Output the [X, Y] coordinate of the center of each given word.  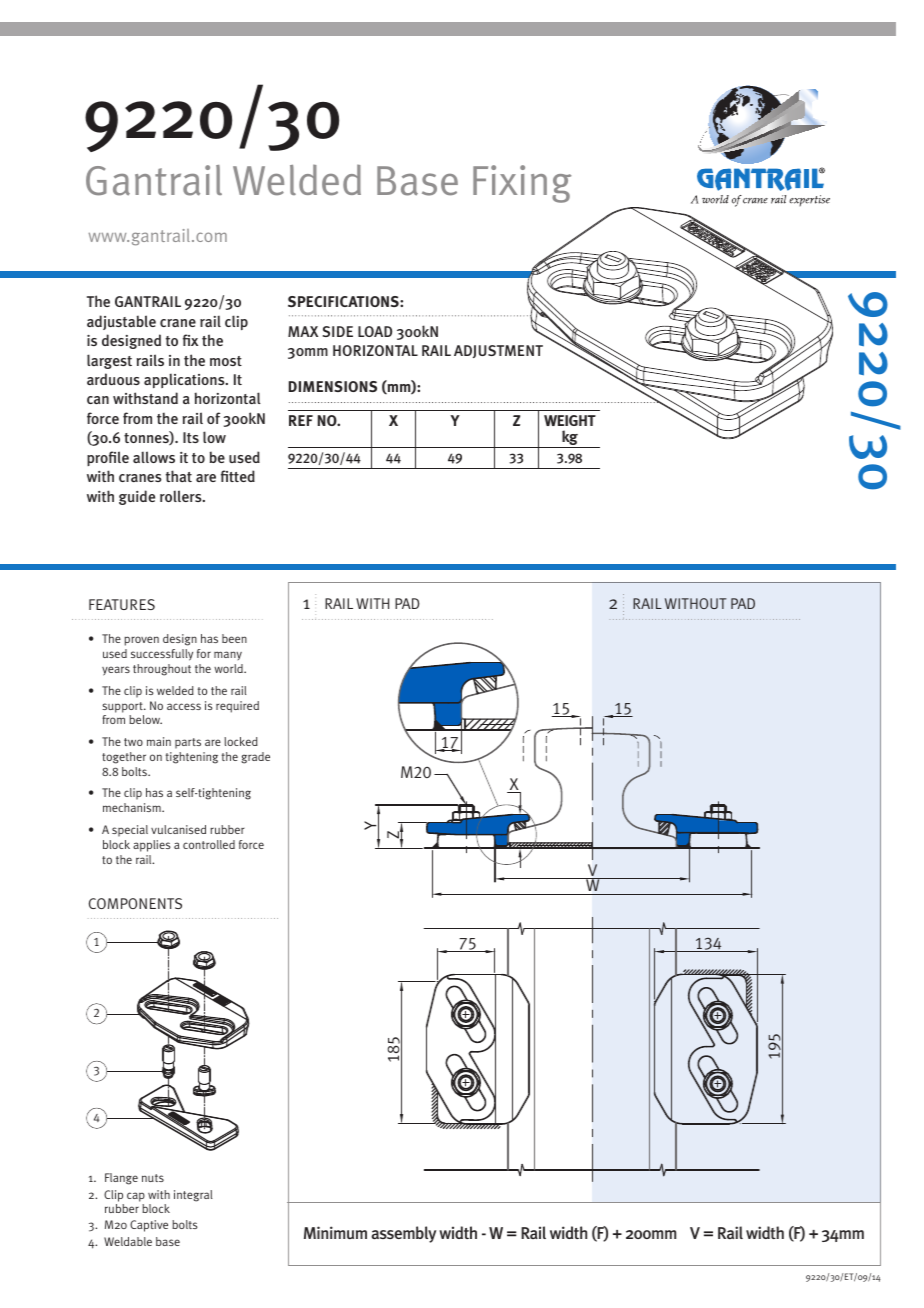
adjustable [121, 322]
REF [301, 420]
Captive [149, 1226]
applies [152, 846]
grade [255, 758]
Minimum [335, 1232]
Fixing [522, 184]
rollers [182, 496]
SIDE [338, 331]
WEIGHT [570, 420]
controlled [209, 844]
